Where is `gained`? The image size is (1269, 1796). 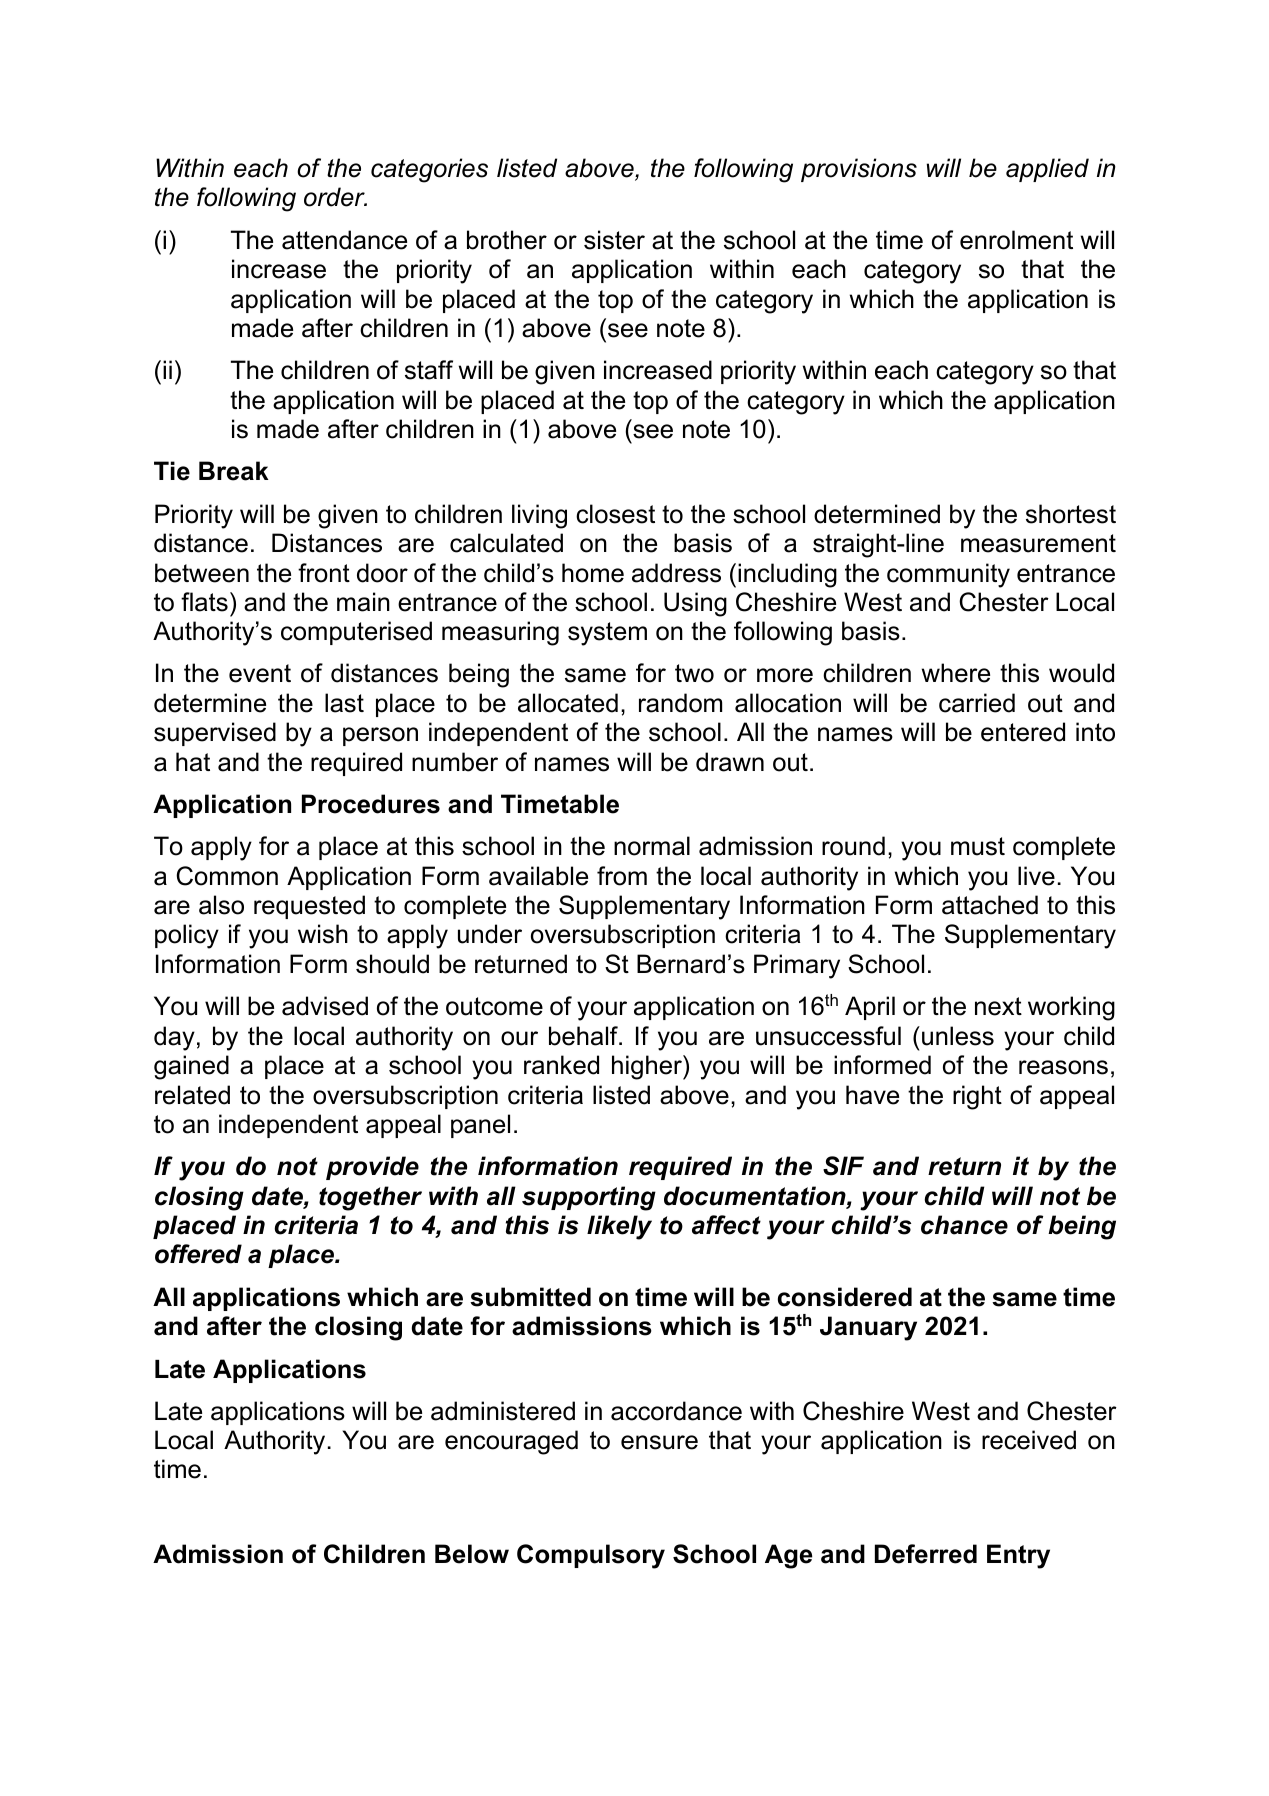
gained is located at coordinates (191, 1067).
